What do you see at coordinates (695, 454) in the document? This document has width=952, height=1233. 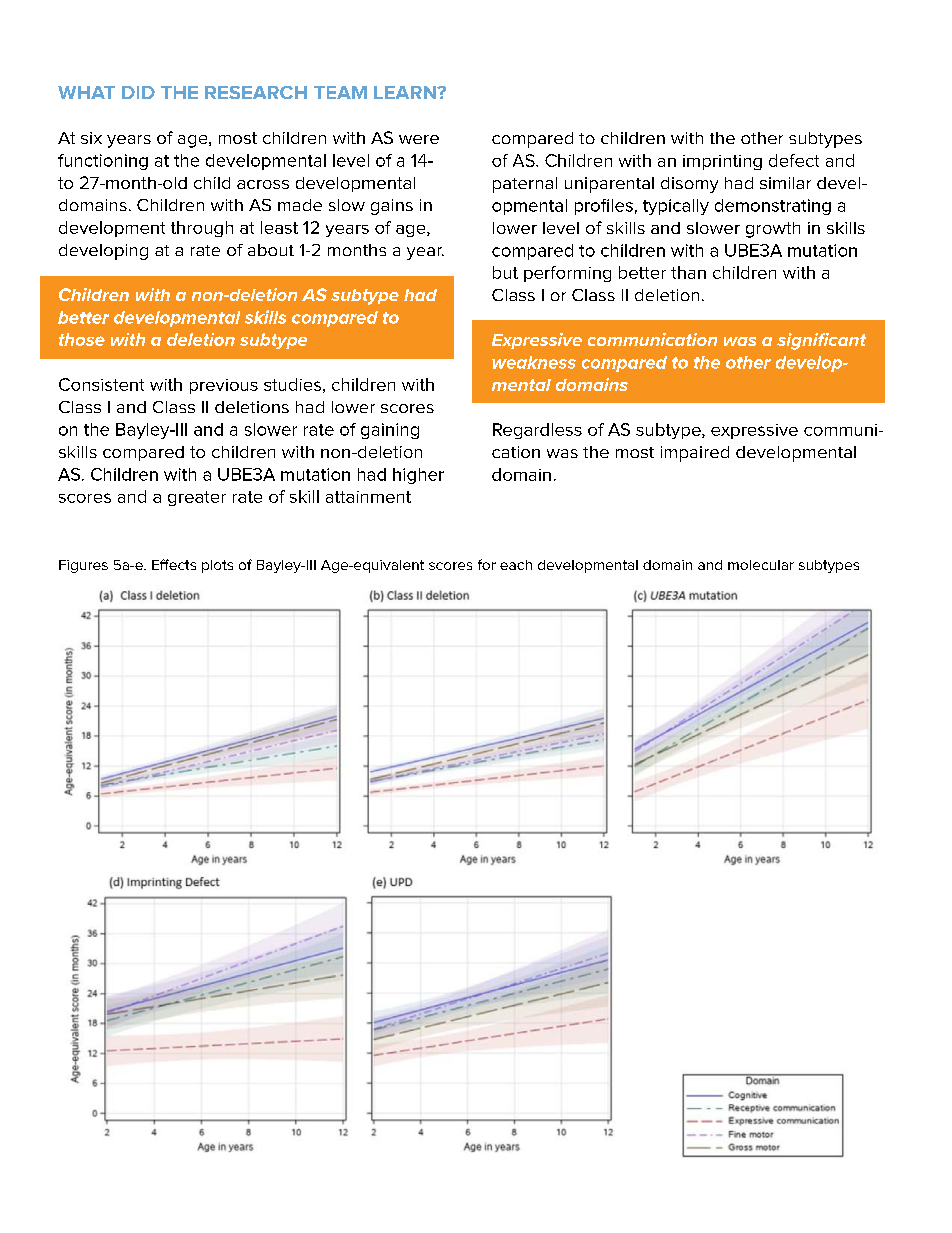 I see `impaired` at bounding box center [695, 454].
